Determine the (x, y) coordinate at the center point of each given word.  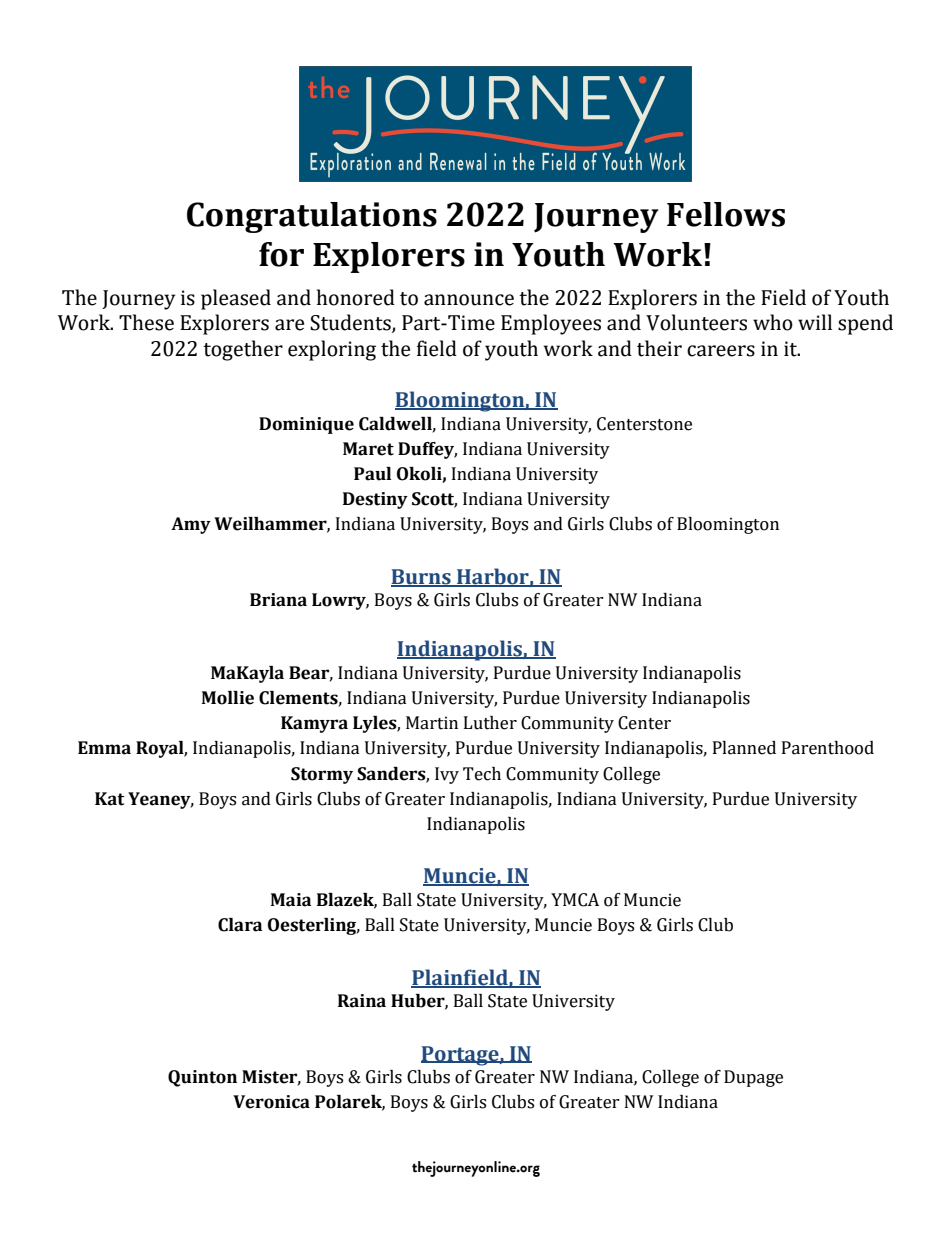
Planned (744, 748)
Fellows (726, 214)
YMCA (575, 900)
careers (721, 351)
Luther (490, 723)
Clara (240, 925)
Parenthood (828, 748)
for (281, 254)
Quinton (202, 1078)
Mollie (228, 698)
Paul (372, 474)
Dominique (306, 425)
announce (469, 300)
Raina (362, 1001)
